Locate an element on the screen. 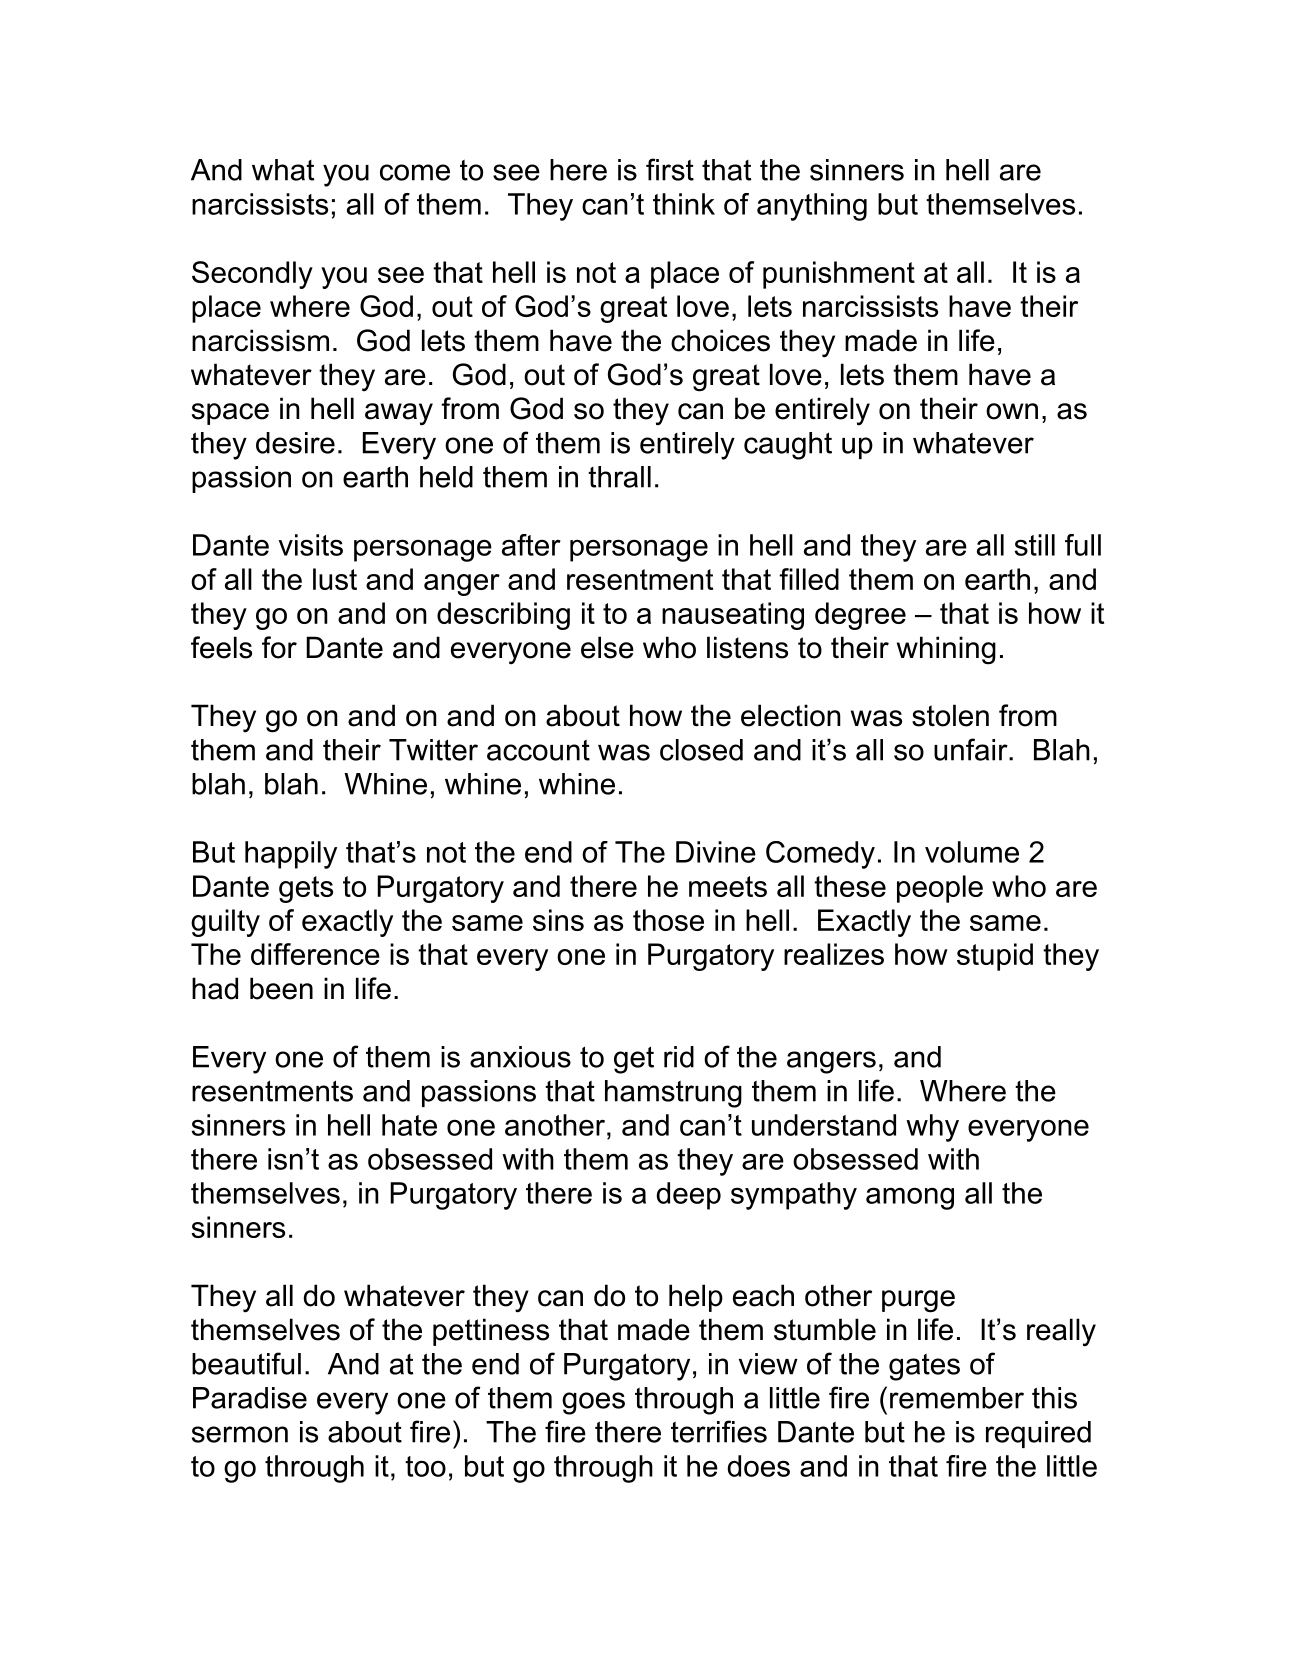  Paradise is located at coordinates (250, 1398).
